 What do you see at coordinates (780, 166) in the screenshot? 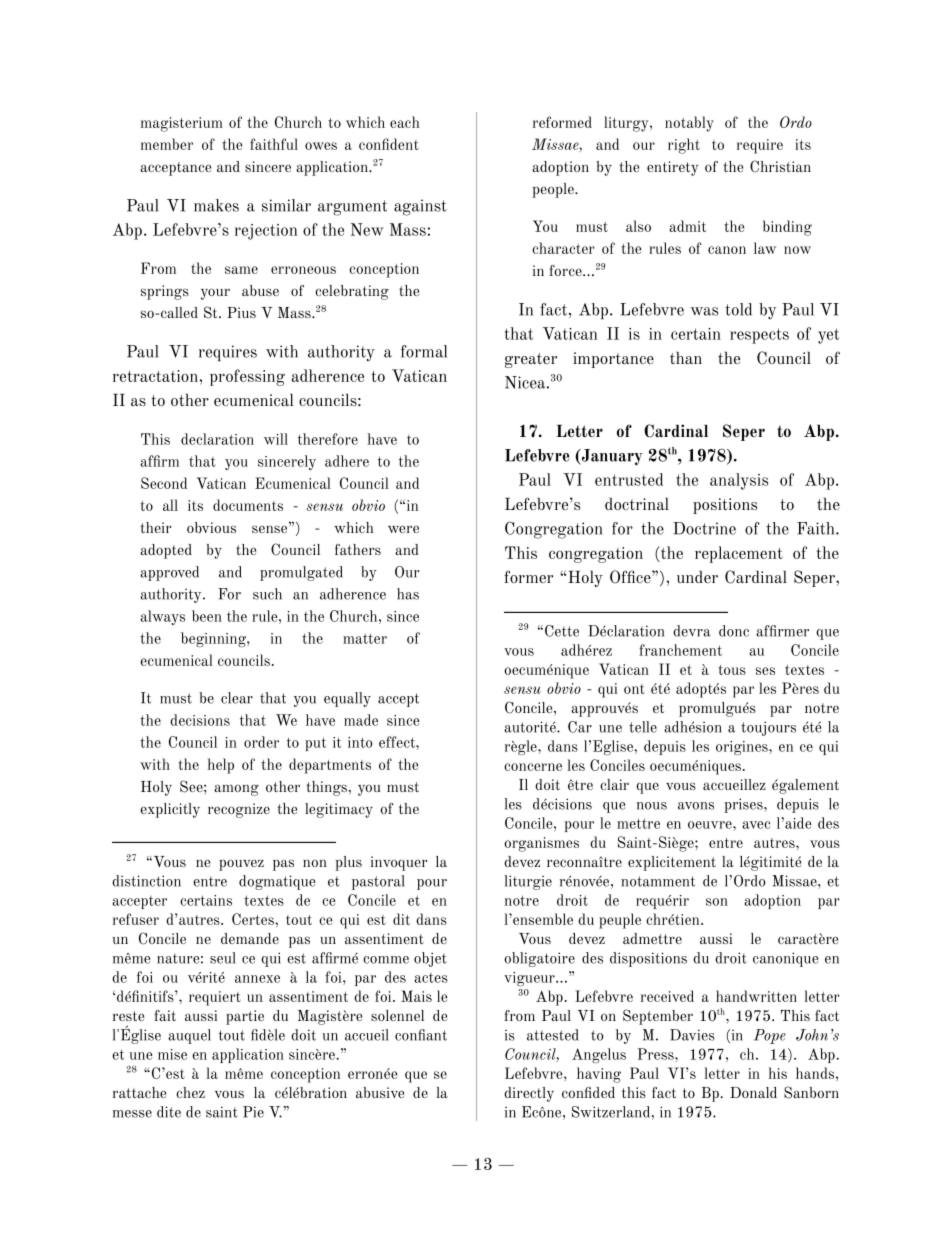
I see `Christian` at bounding box center [780, 166].
